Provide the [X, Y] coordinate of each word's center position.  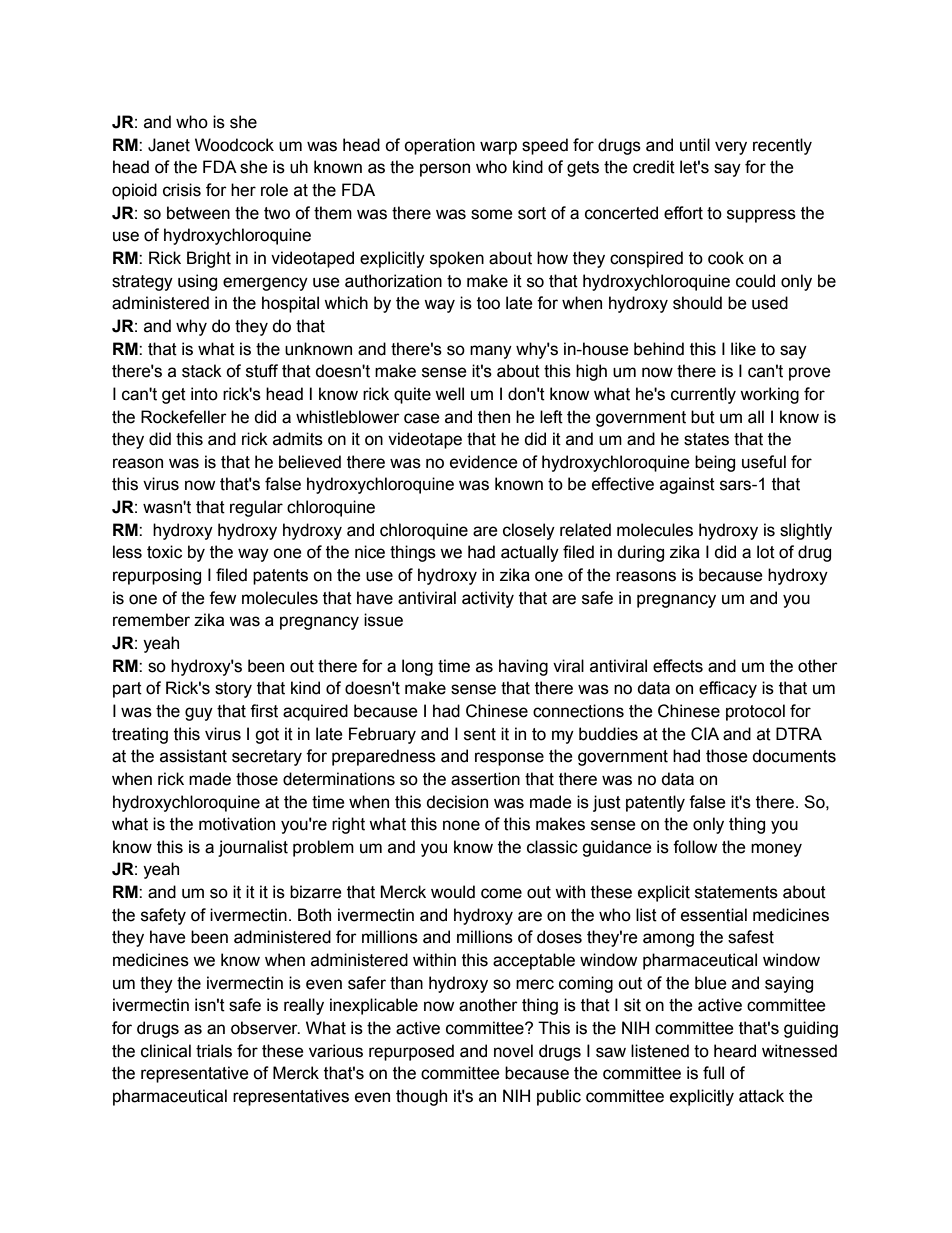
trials [214, 1051]
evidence [484, 462]
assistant [193, 756]
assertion [485, 779]
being [715, 463]
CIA [705, 734]
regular [256, 508]
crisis [182, 190]
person [445, 170]
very [731, 148]
